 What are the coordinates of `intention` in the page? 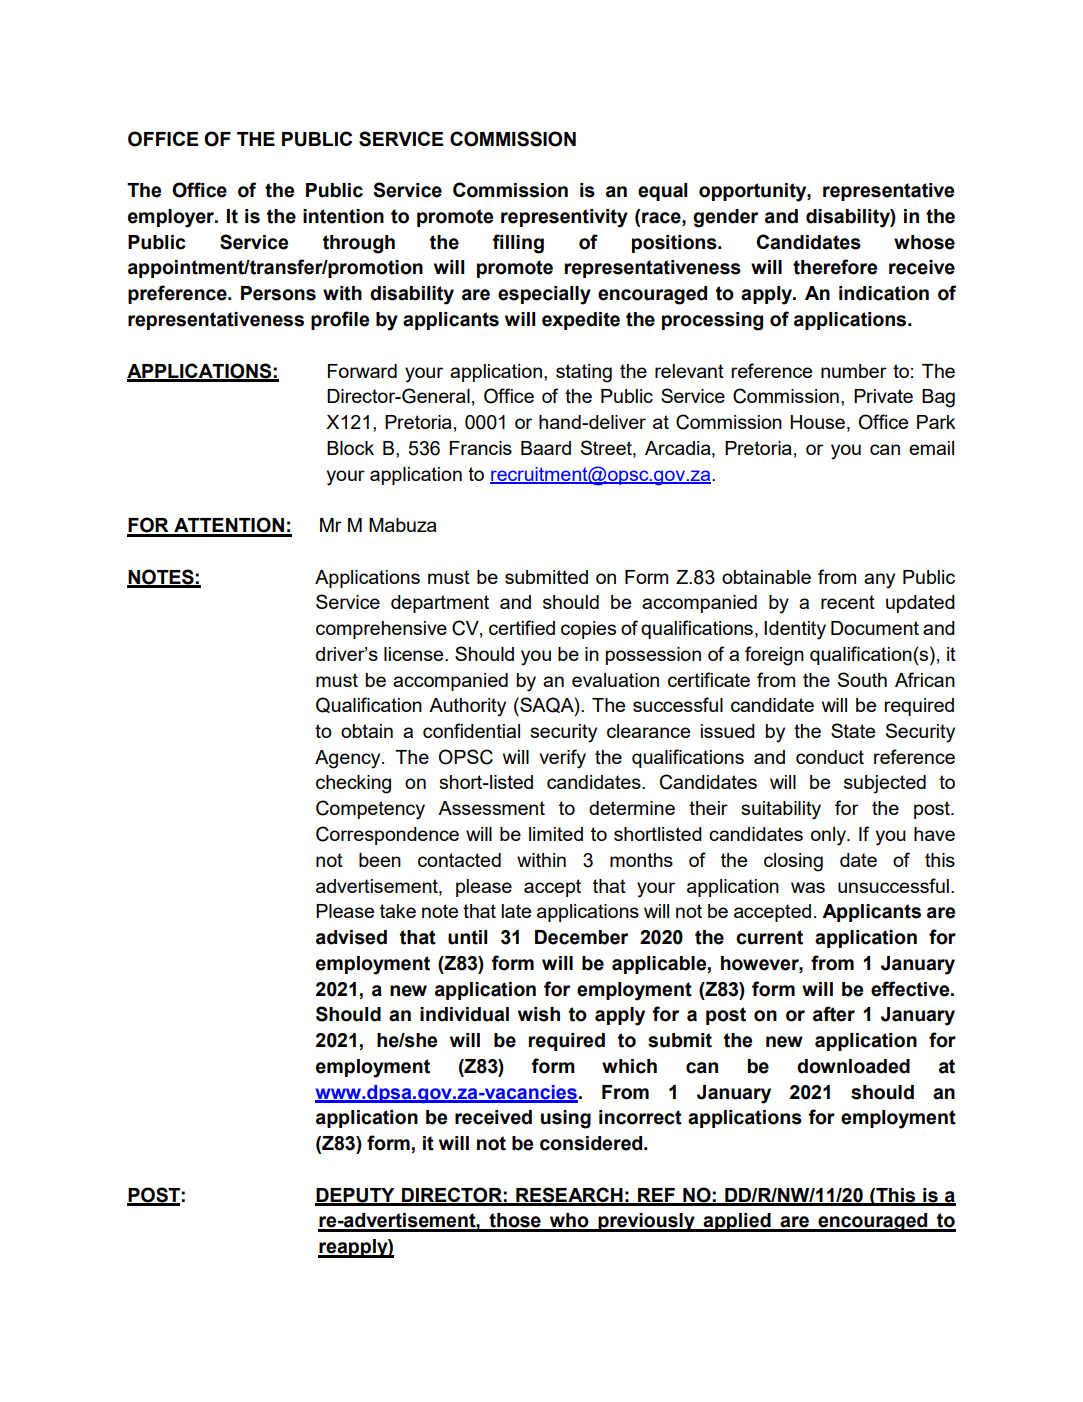 It's located at (343, 216).
